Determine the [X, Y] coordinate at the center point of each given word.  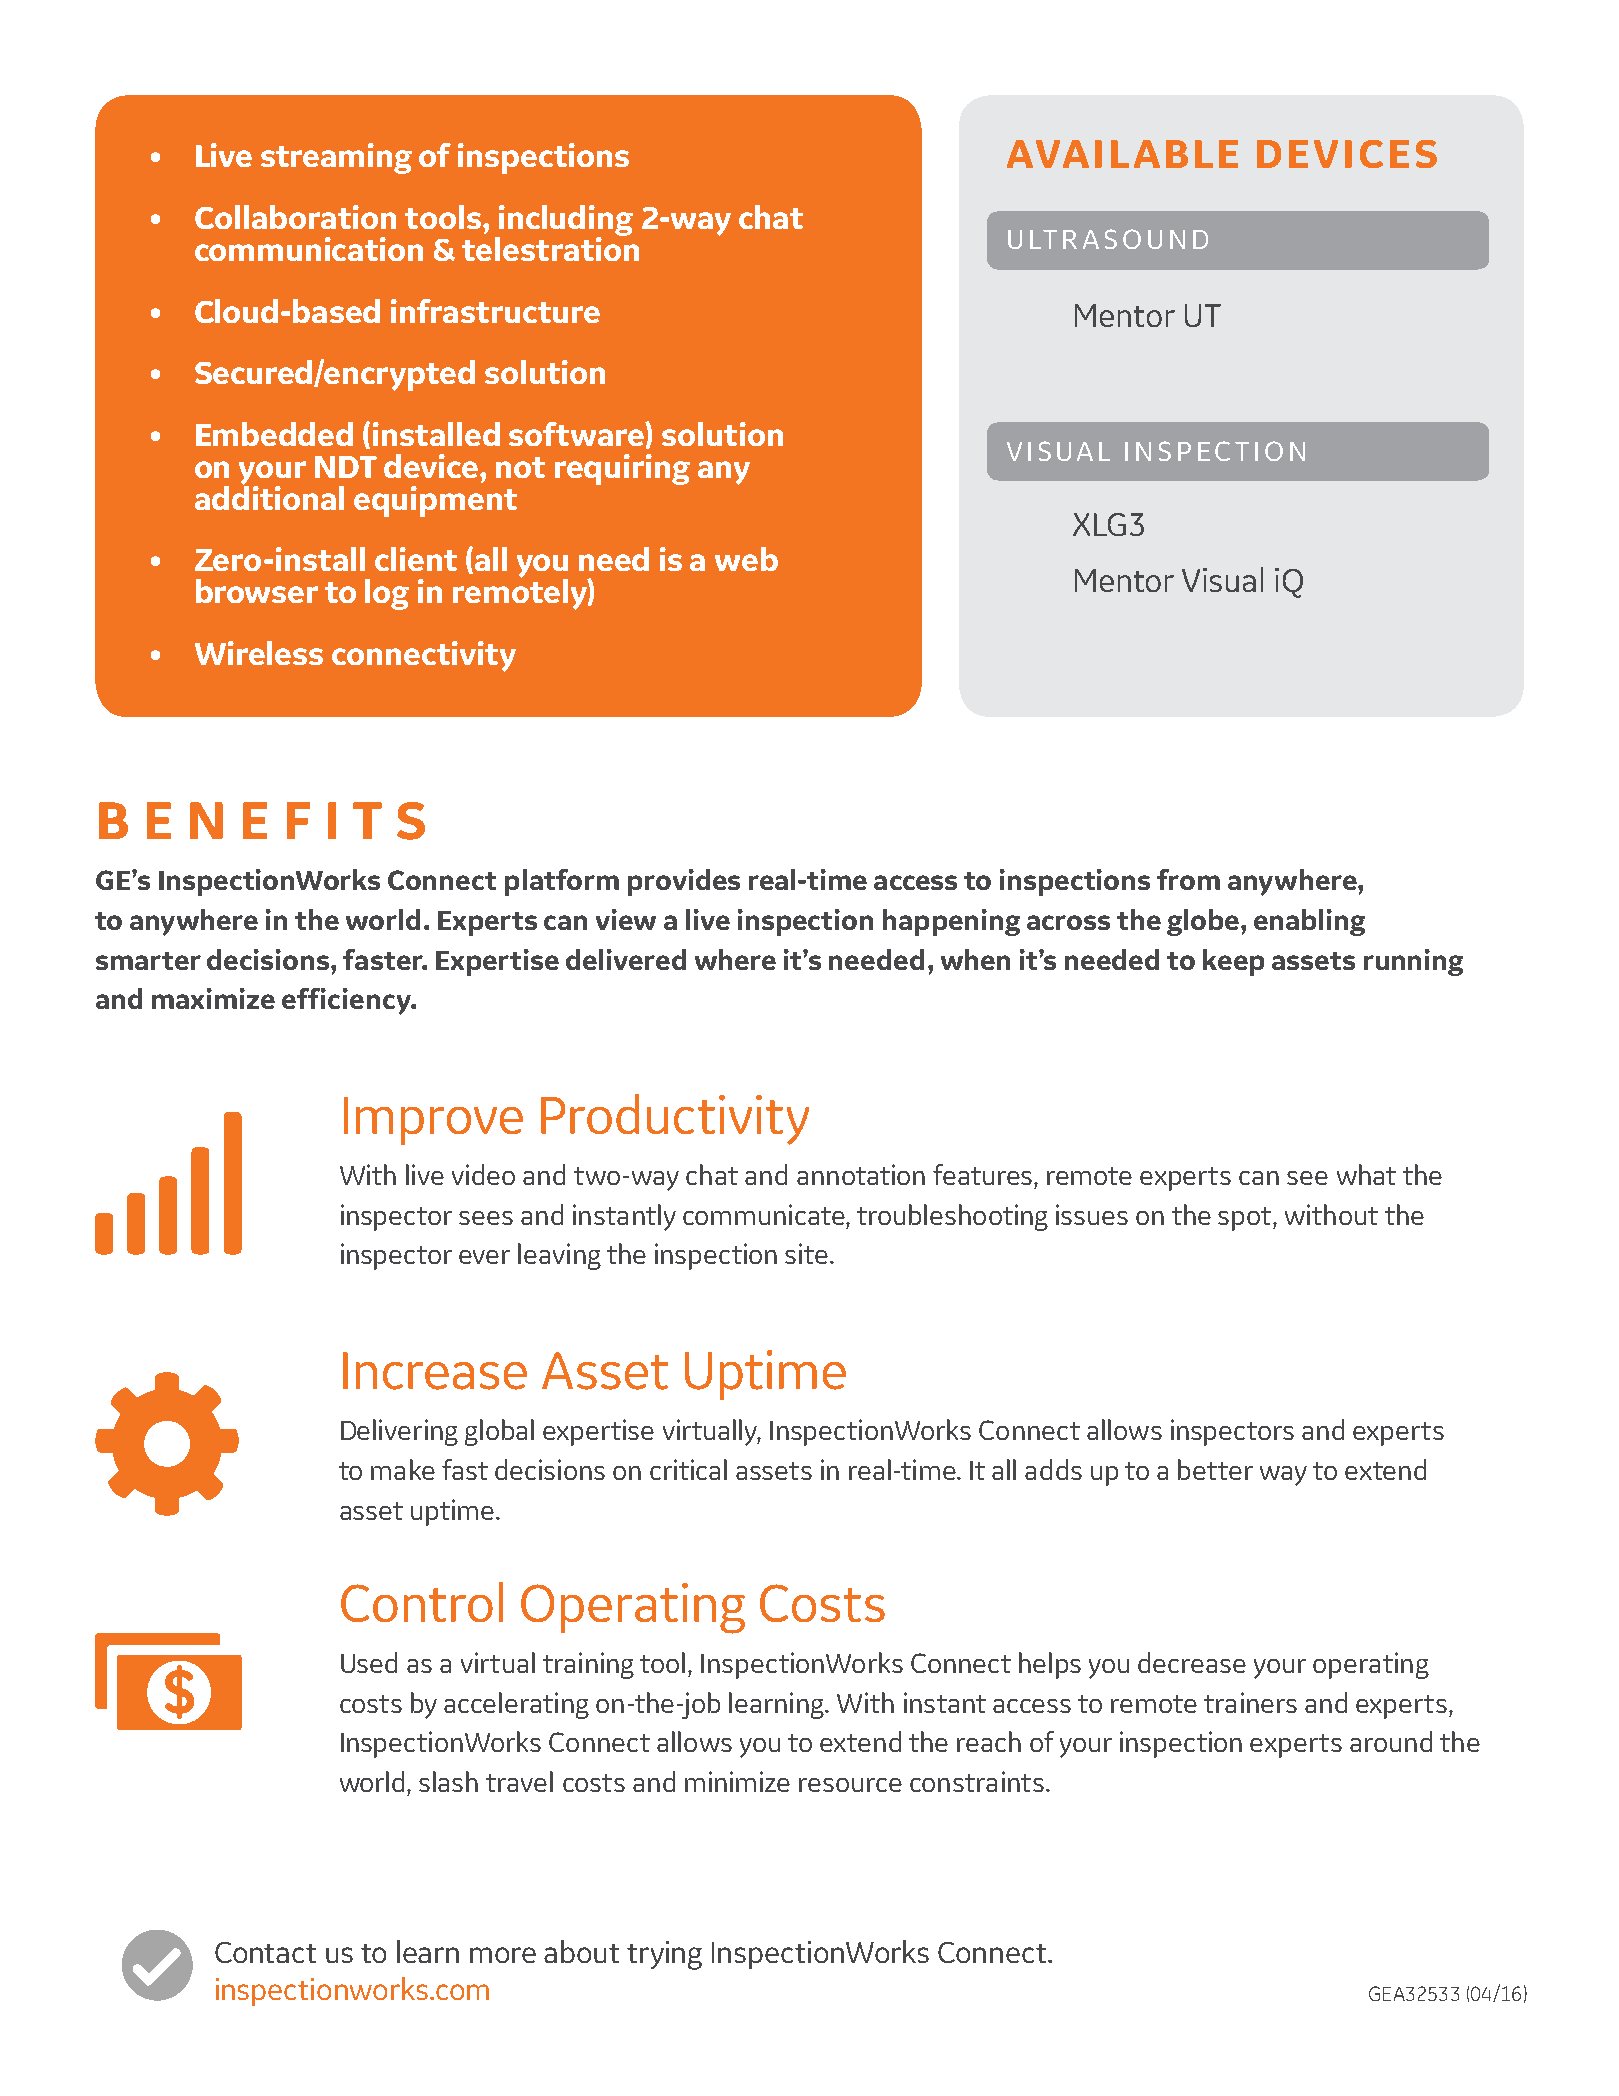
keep [1233, 962]
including [564, 222]
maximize [213, 998]
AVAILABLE [1122, 154]
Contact [265, 1952]
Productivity [675, 1119]
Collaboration [295, 217]
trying [664, 1955]
